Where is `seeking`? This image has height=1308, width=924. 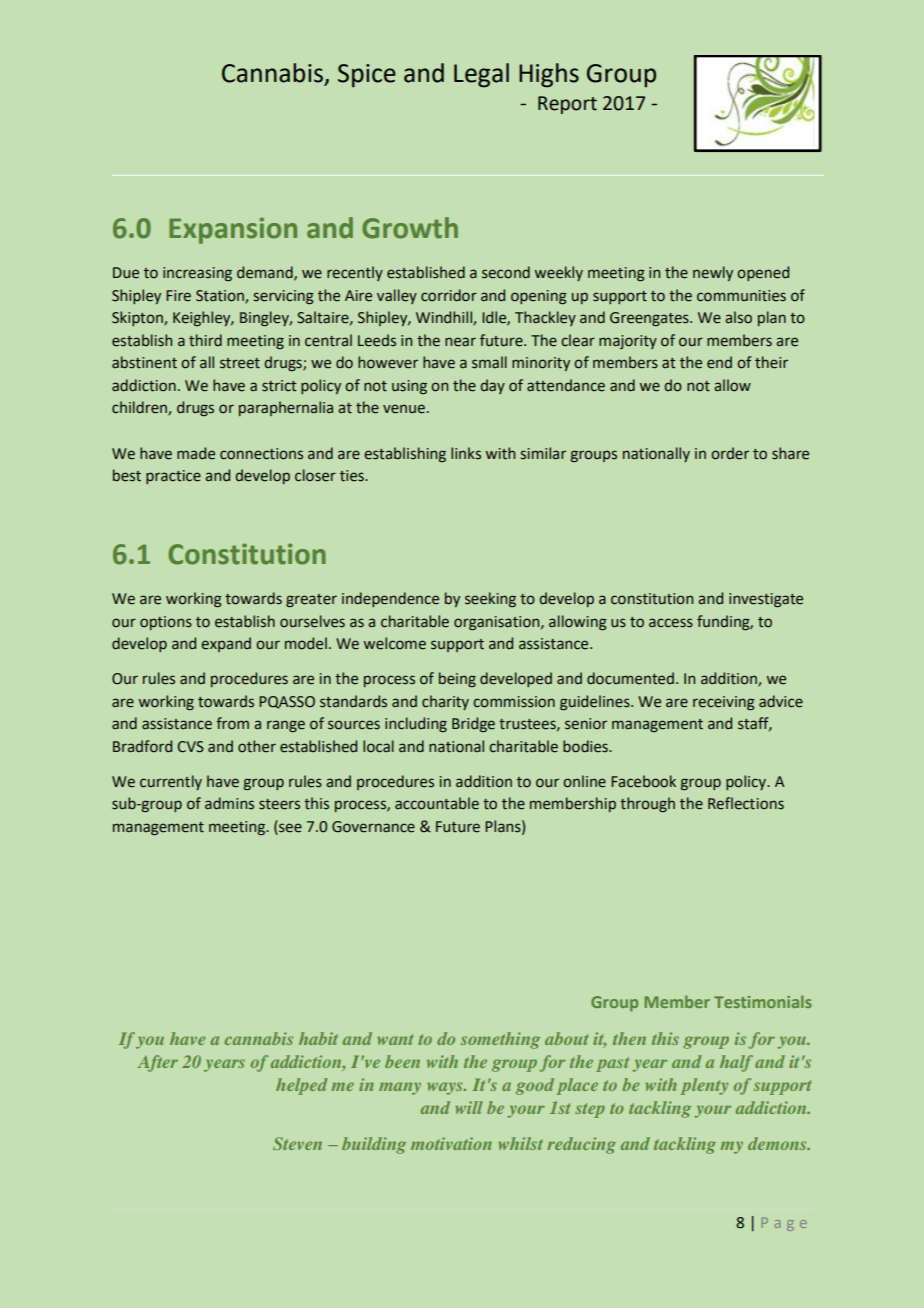
seeking is located at coordinates (490, 599).
